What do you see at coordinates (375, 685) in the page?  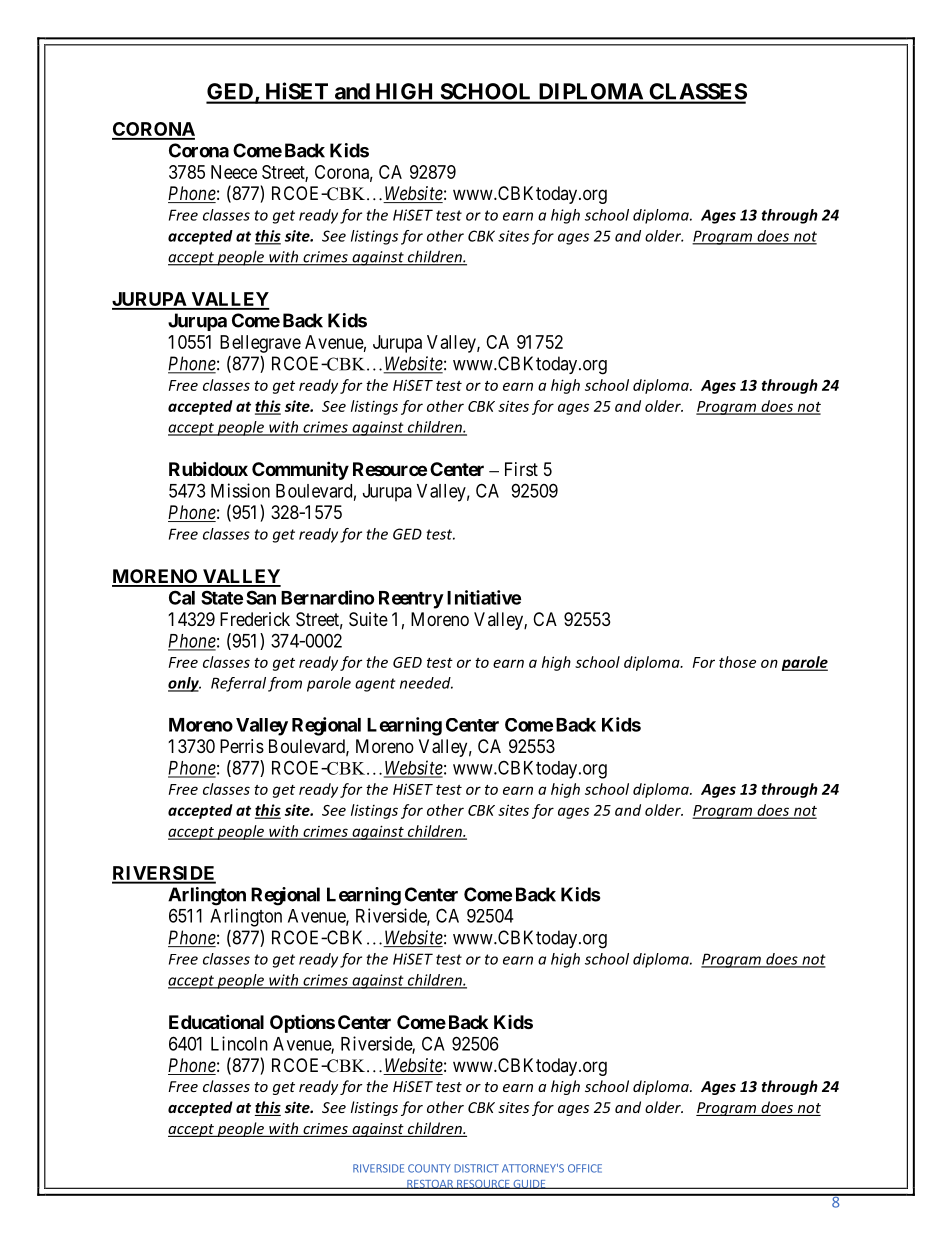 I see `agent` at bounding box center [375, 685].
